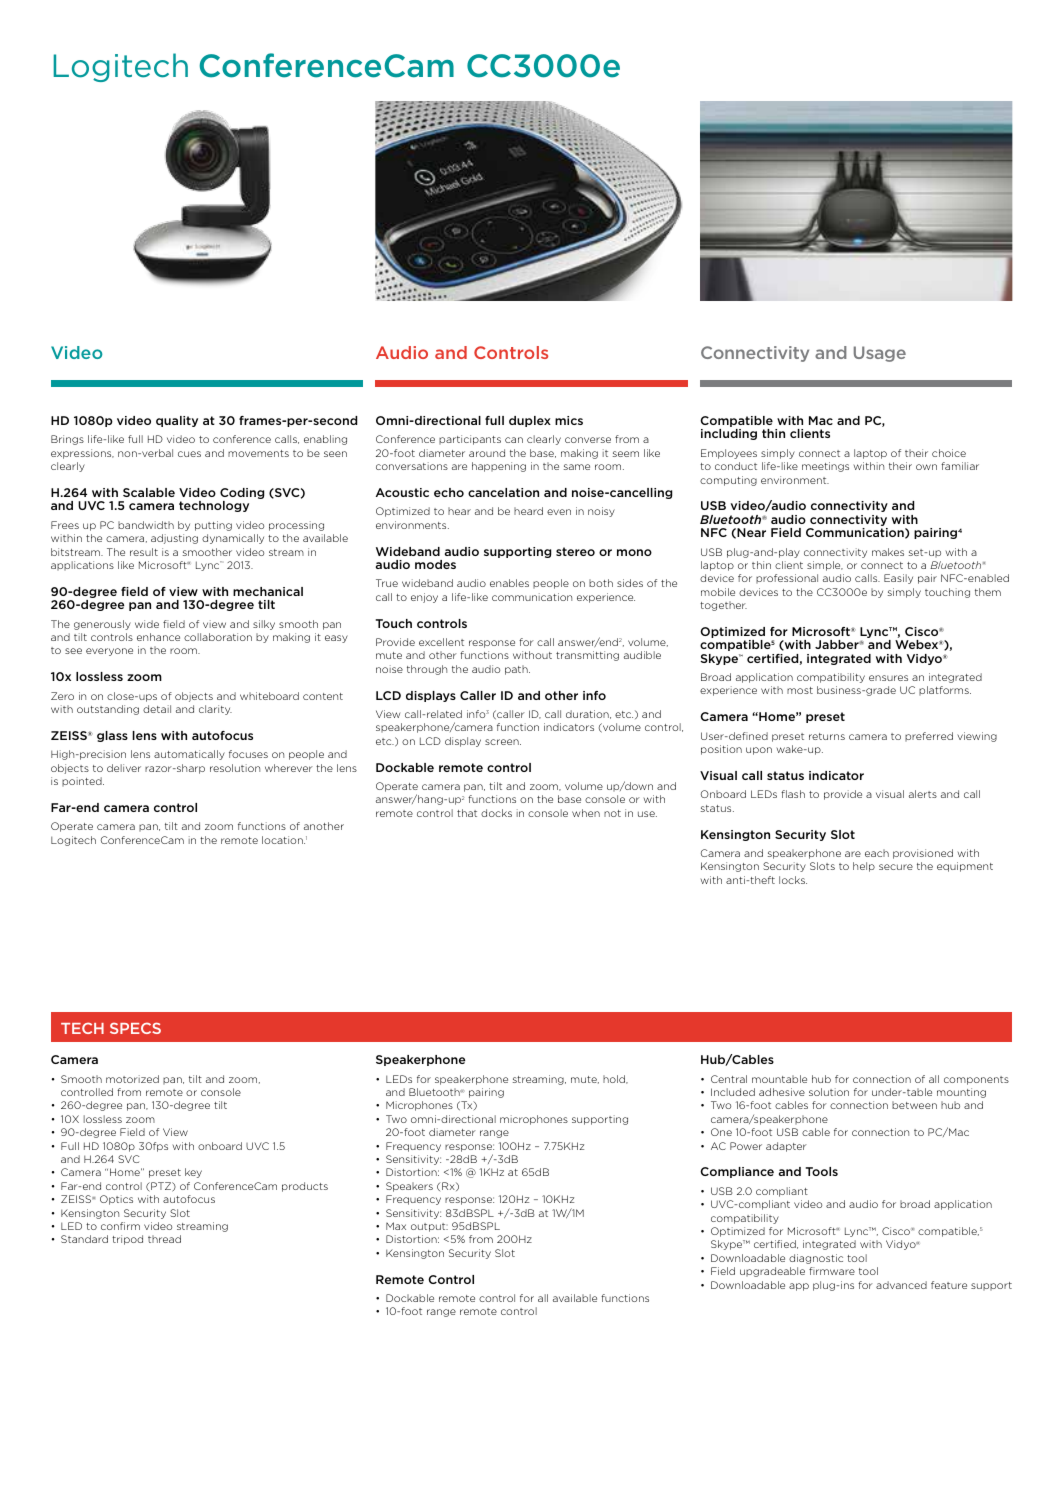  I want to click on quality, so click(177, 421).
